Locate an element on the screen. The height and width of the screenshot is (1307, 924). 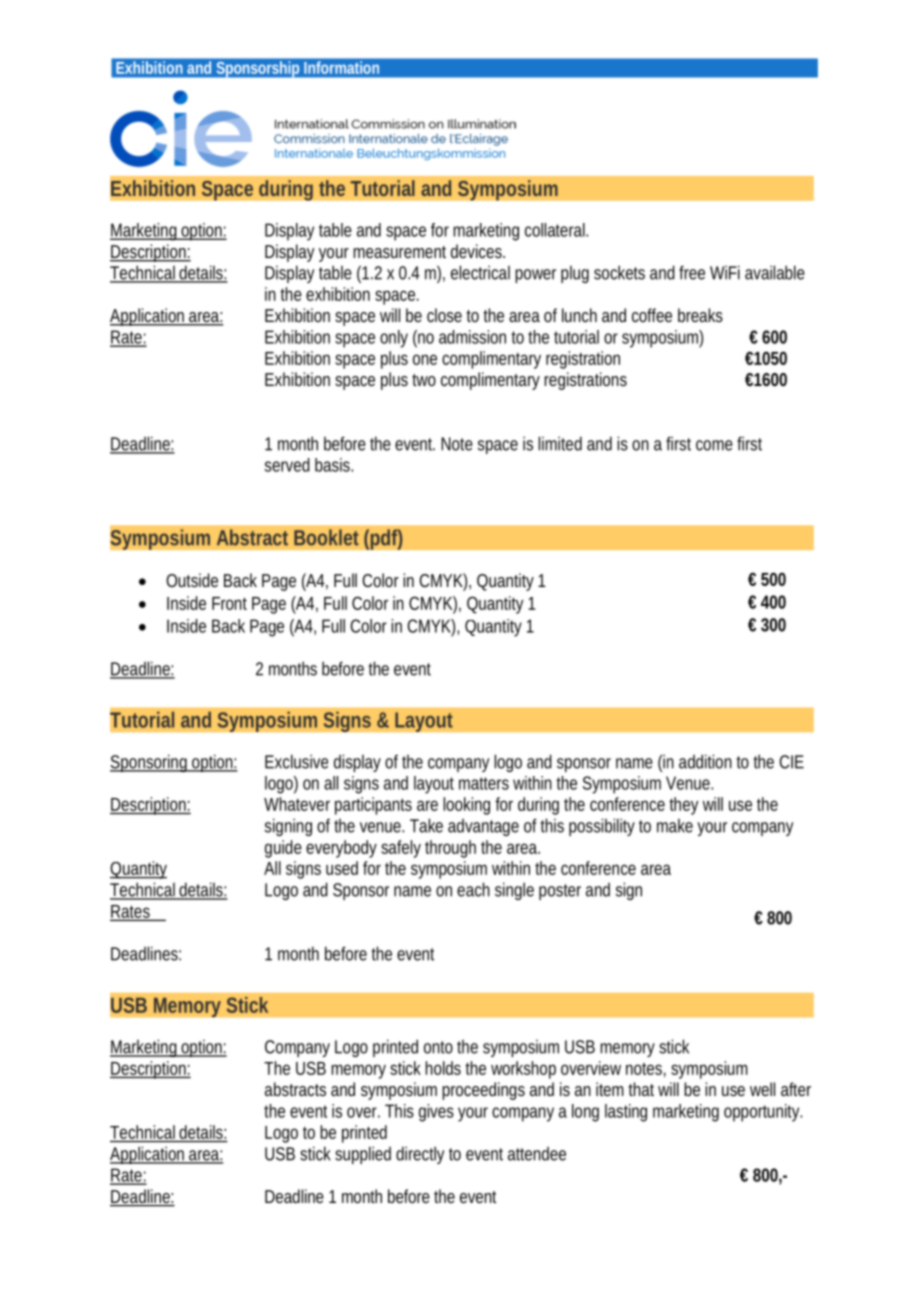
measurement is located at coordinates (399, 252).
